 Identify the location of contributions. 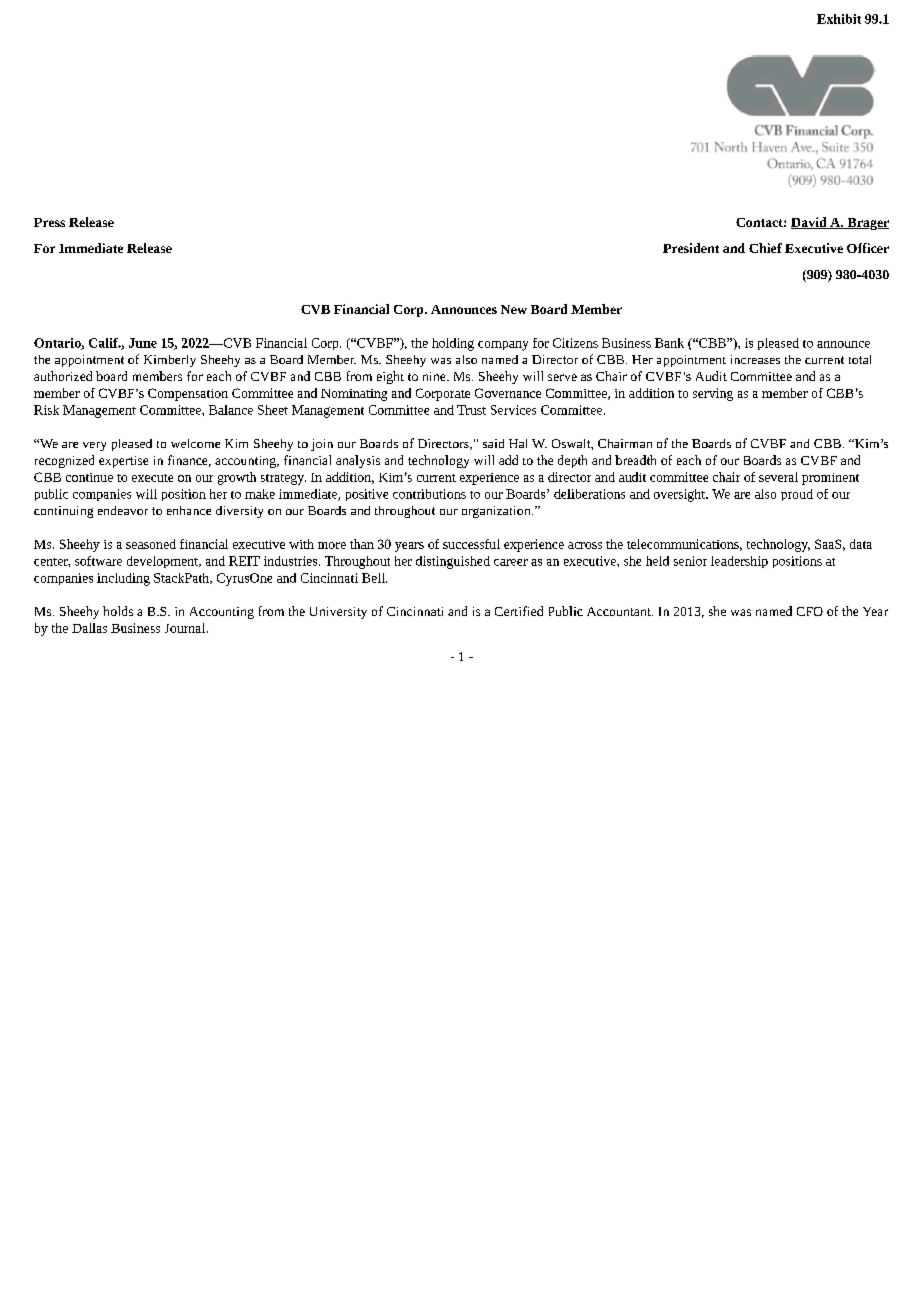
(429, 494).
